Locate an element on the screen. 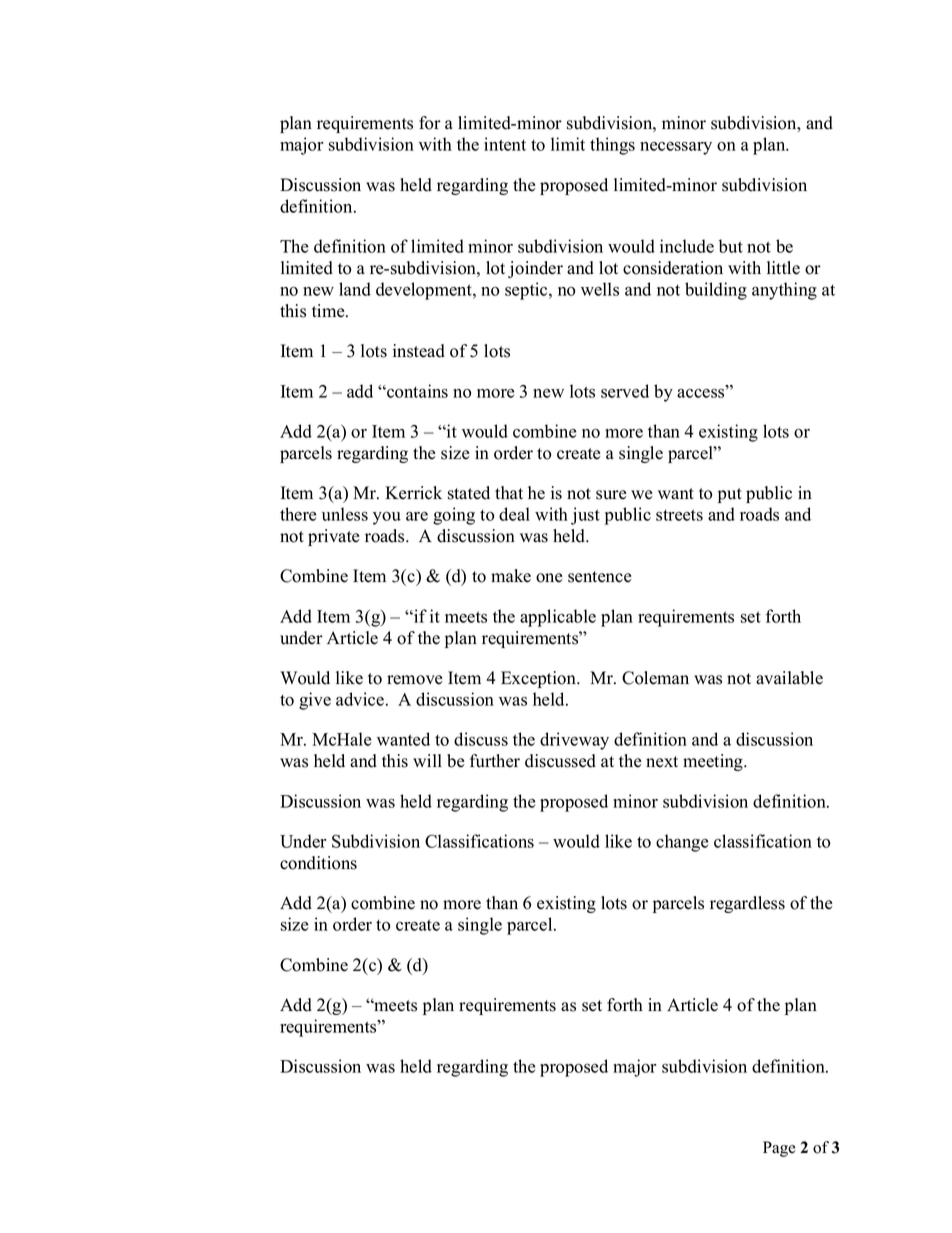 Image resolution: width=952 pixels, height=1233 pixels. intent is located at coordinates (505, 144).
